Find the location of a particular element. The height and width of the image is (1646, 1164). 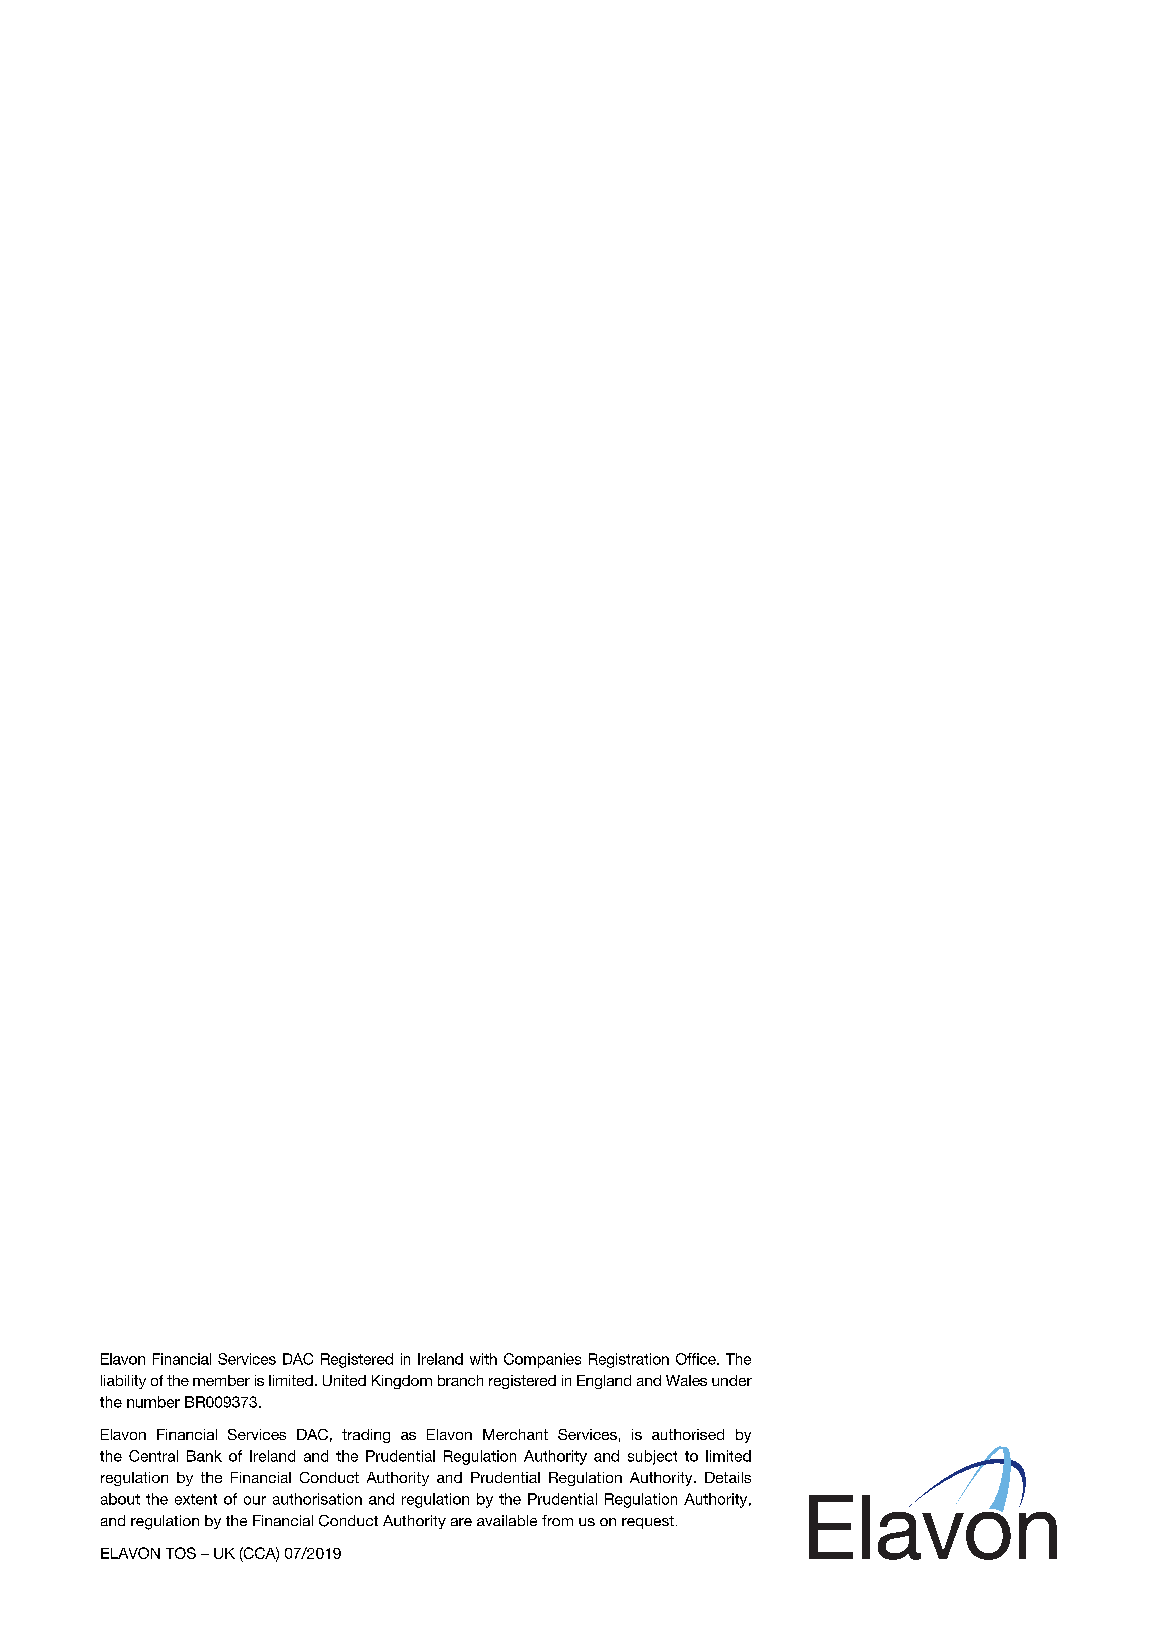

authorised is located at coordinates (688, 1434).
